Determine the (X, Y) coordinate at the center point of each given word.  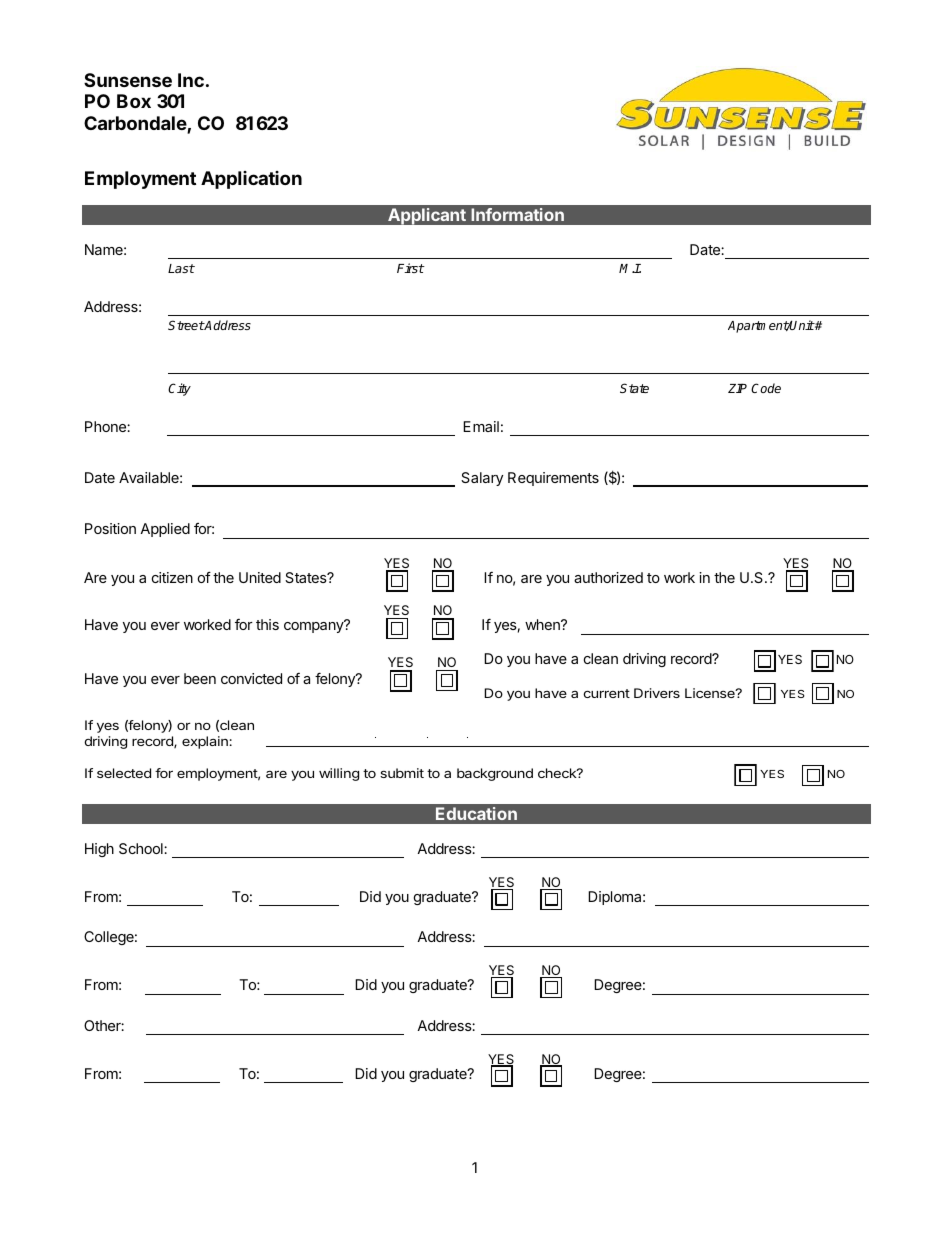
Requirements (553, 479)
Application (251, 180)
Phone (106, 426)
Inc (191, 80)
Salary (482, 479)
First (411, 268)
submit (402, 773)
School (142, 848)
